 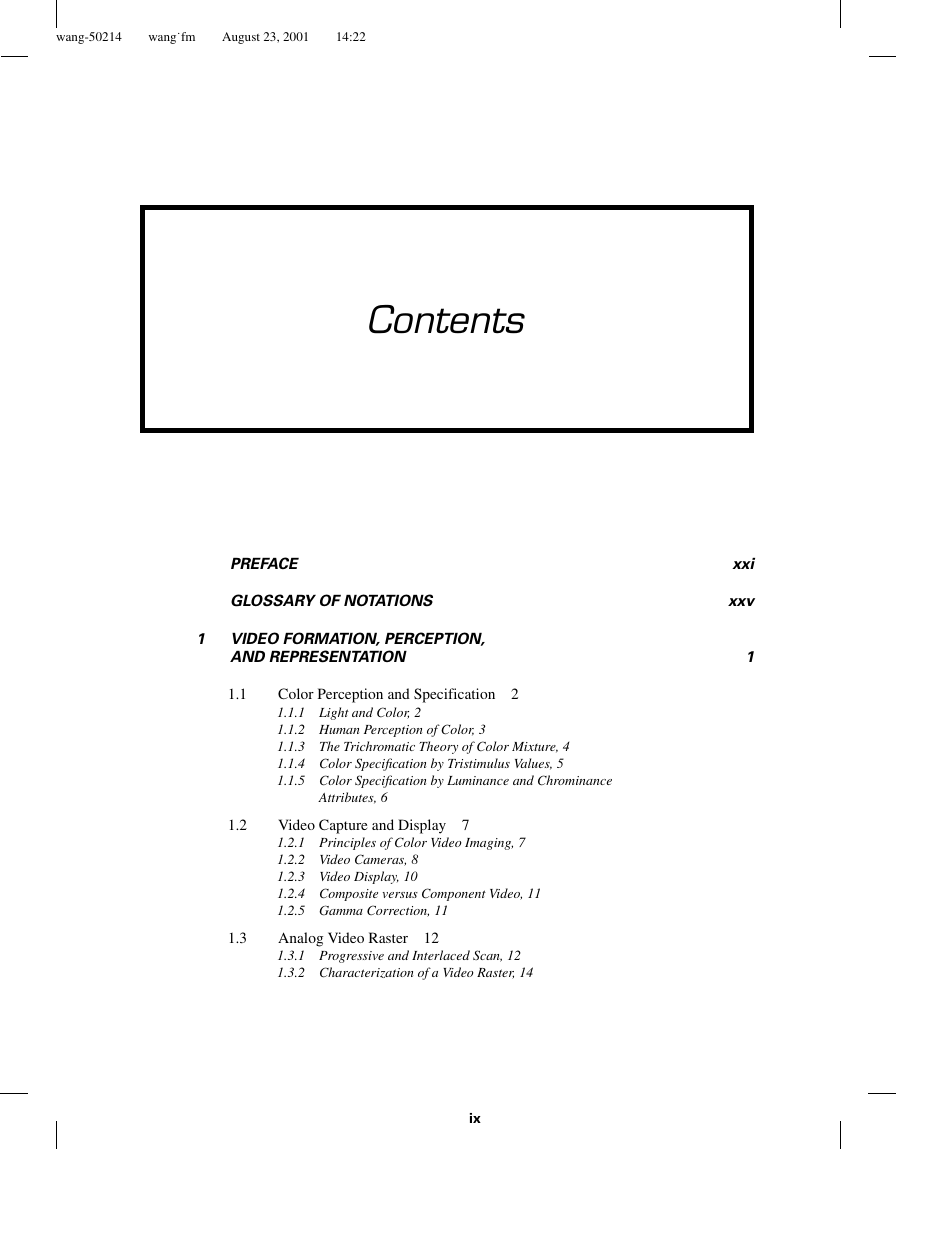 What do you see at coordinates (265, 563) in the image?
I see `PREFACE` at bounding box center [265, 563].
